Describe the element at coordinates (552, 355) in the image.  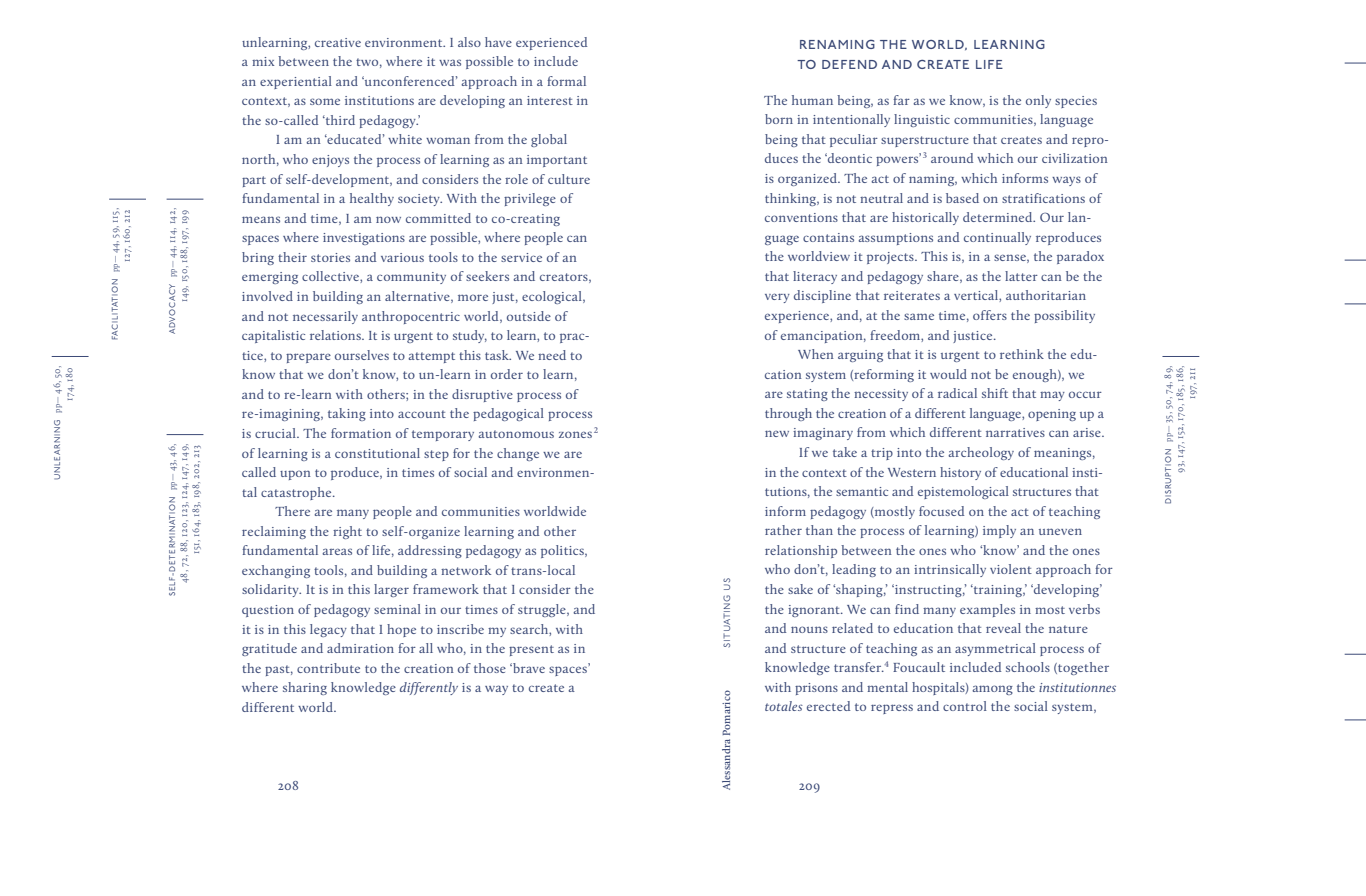
I see `need` at that location.
